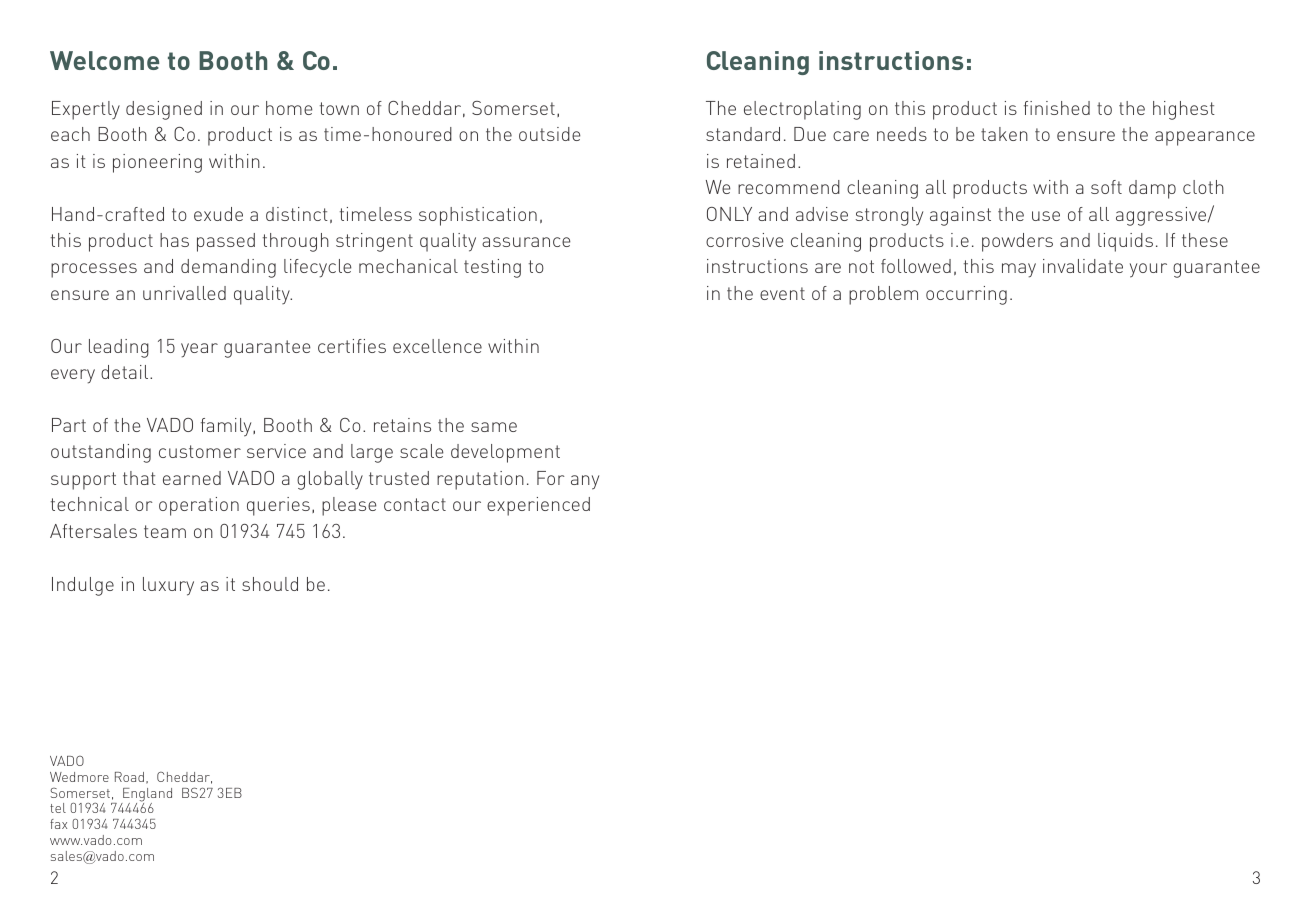 The image size is (1311, 924). I want to click on fax, so click(58, 824).
